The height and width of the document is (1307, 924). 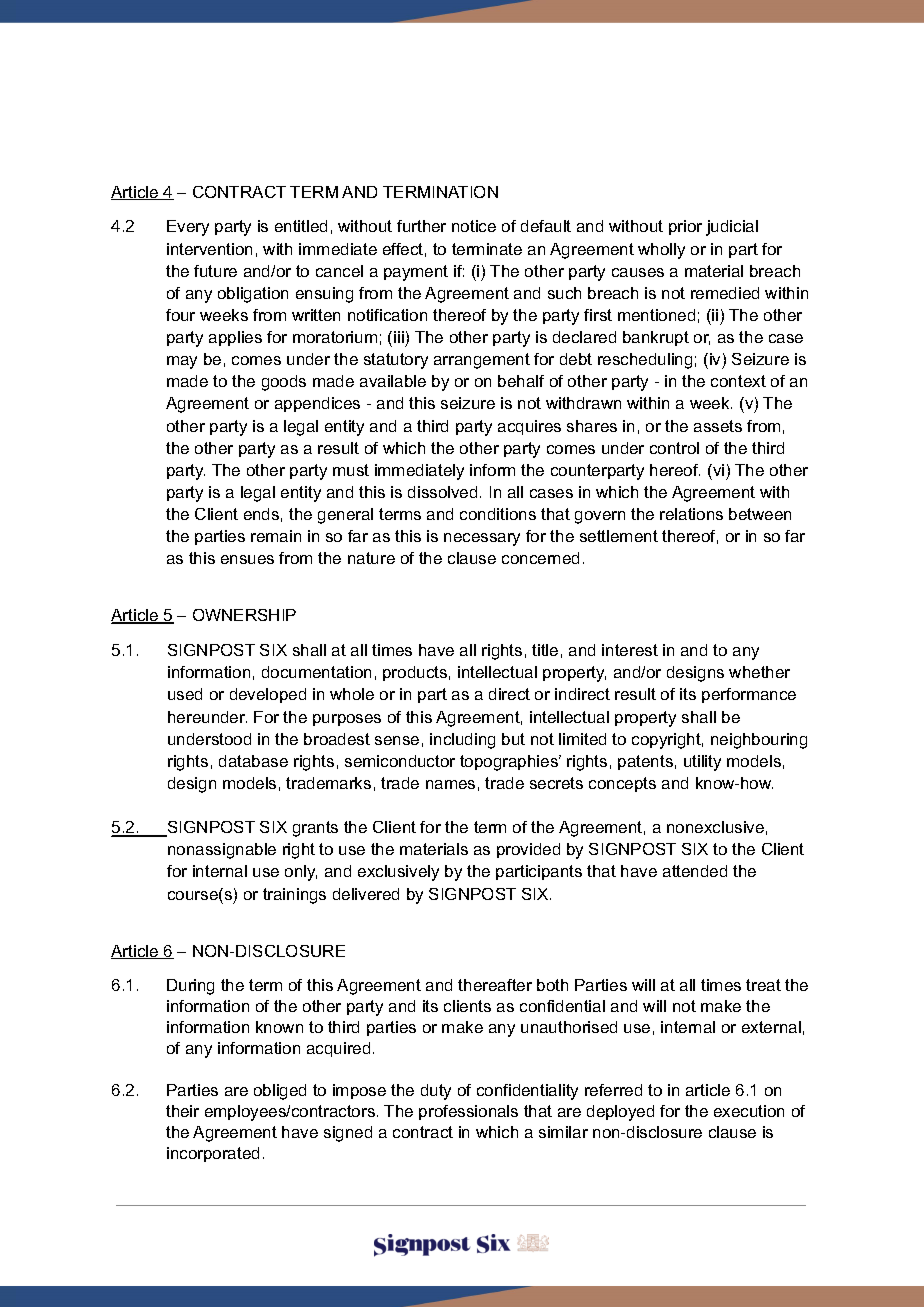 What do you see at coordinates (695, 871) in the document?
I see `attended` at bounding box center [695, 871].
